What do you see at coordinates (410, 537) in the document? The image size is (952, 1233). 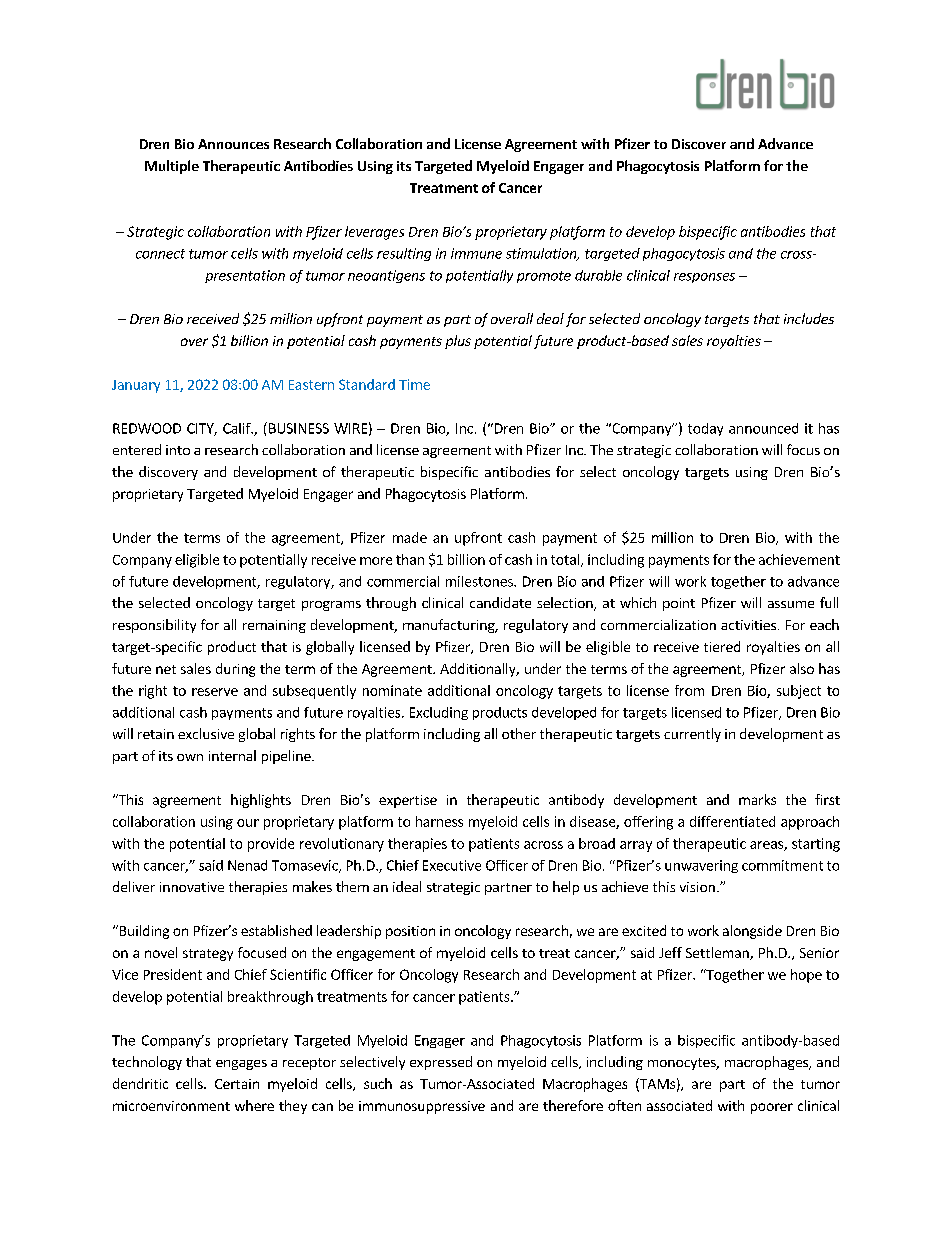 I see `made` at bounding box center [410, 537].
